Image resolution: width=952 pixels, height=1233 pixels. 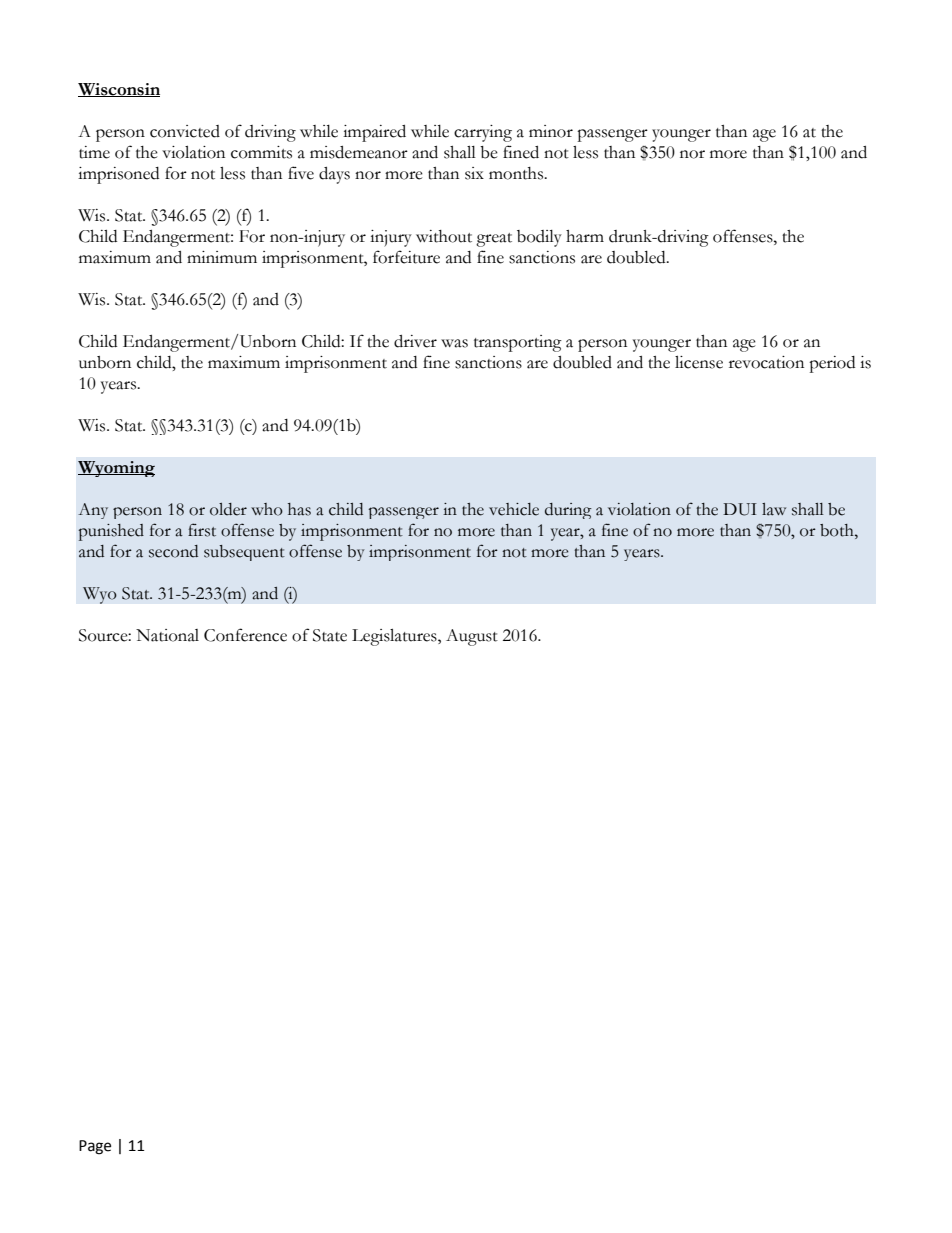 I want to click on Conference, so click(x=245, y=635).
